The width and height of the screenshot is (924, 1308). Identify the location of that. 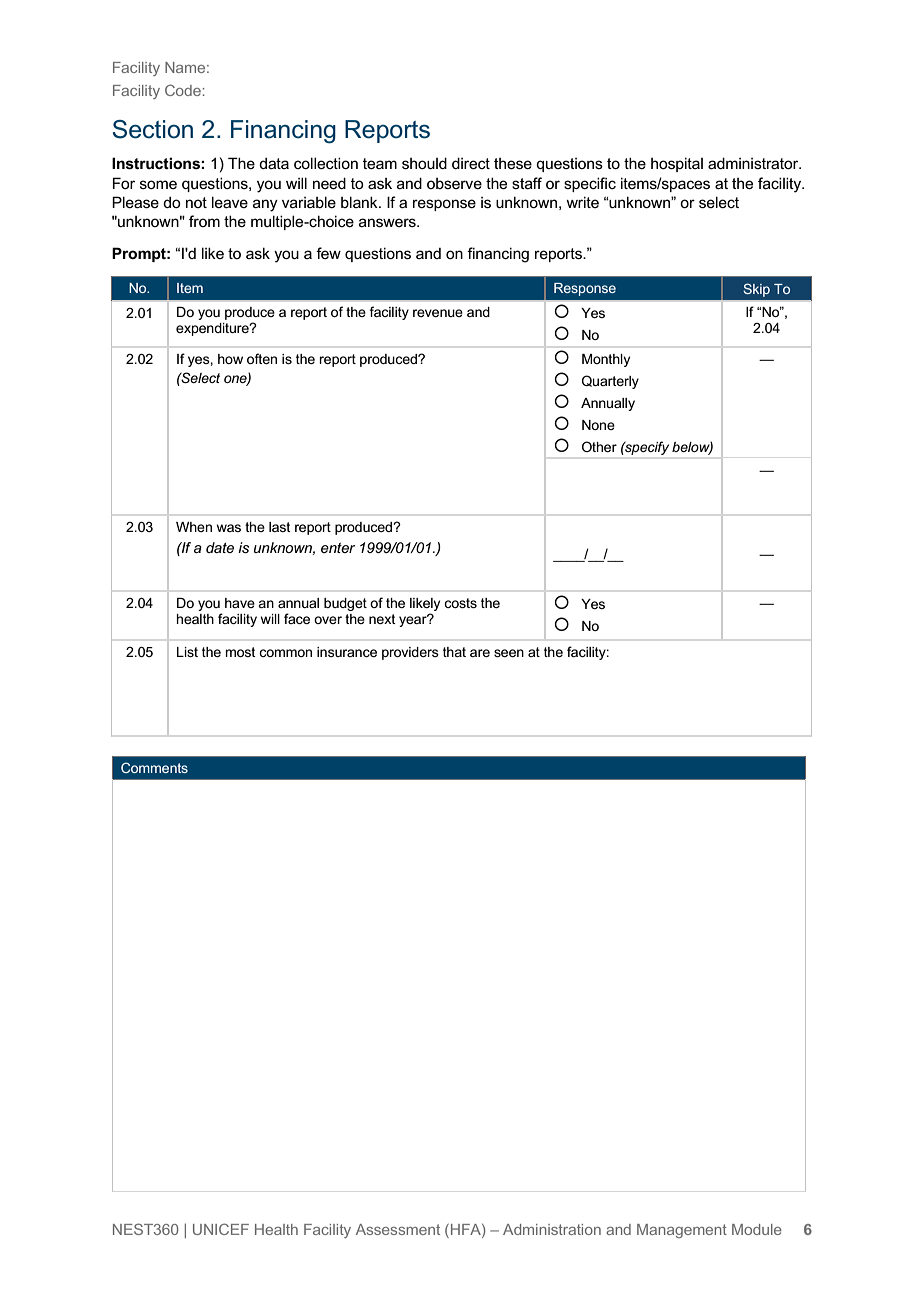
(454, 652).
